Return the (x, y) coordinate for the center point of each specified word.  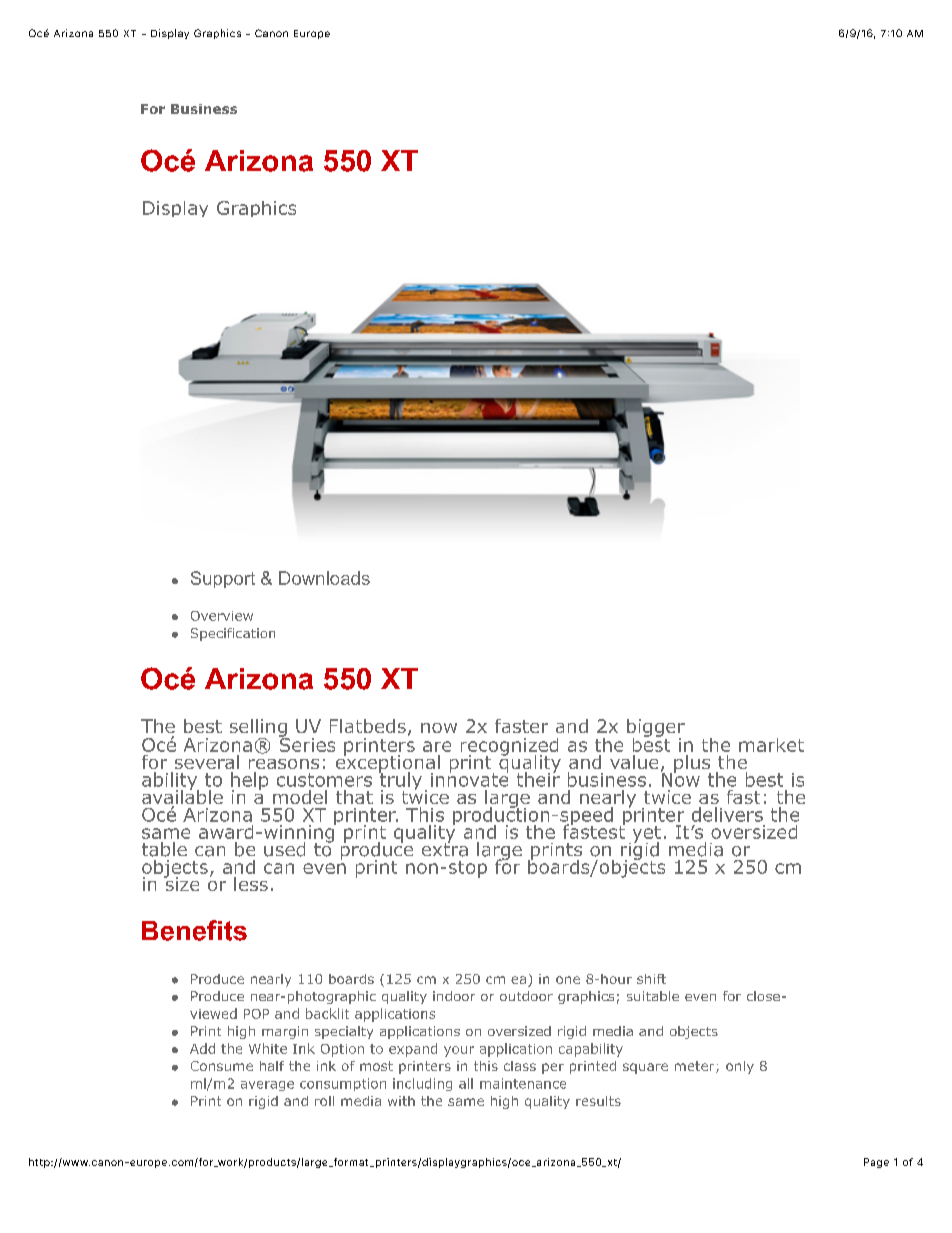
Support (223, 579)
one (568, 980)
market (771, 745)
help (249, 782)
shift (651, 979)
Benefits (194, 930)
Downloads (324, 578)
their (538, 778)
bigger (656, 729)
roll (324, 1101)
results (598, 1101)
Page (876, 1163)
